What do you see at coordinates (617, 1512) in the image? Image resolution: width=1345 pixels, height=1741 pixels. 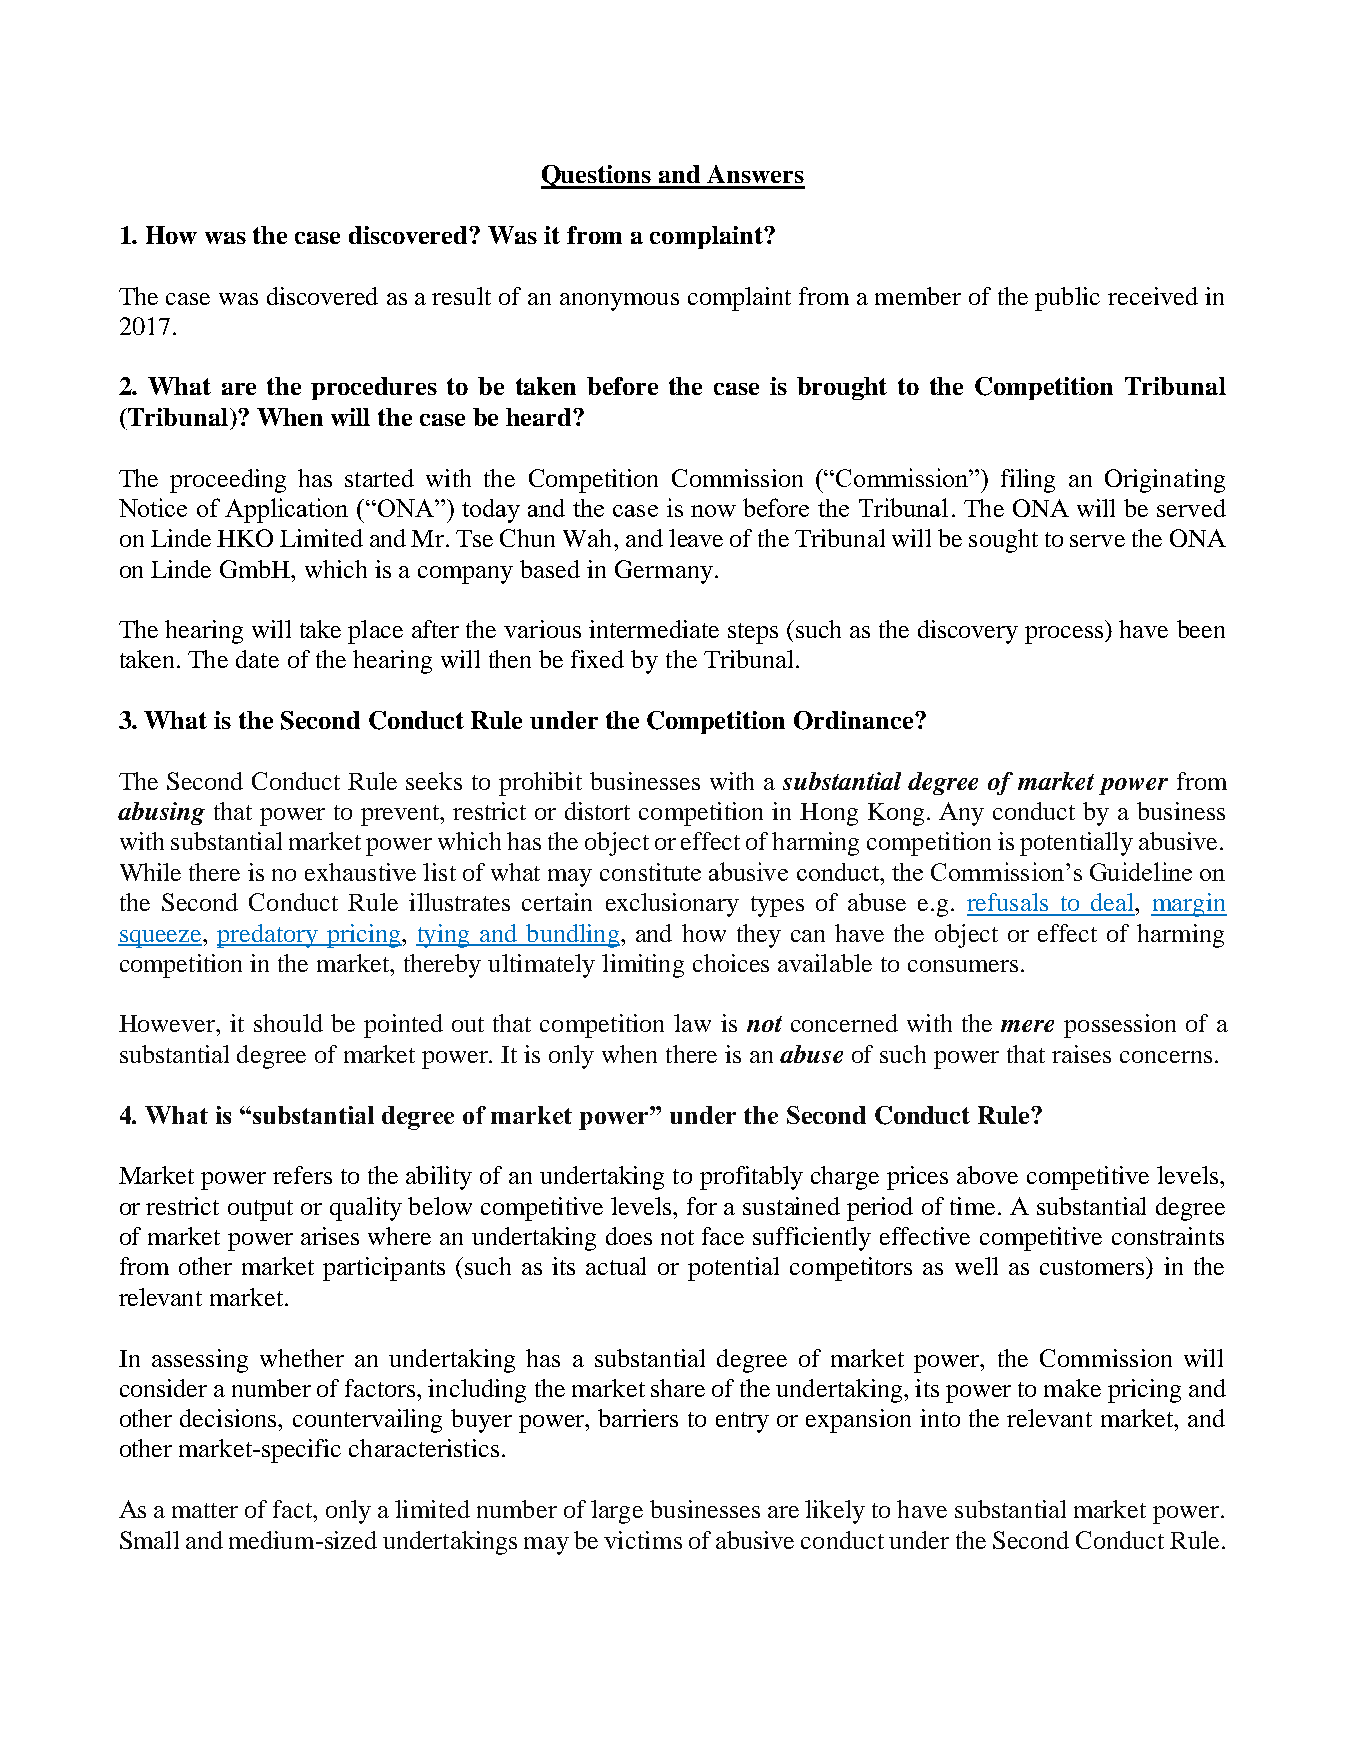 I see `large` at bounding box center [617, 1512].
